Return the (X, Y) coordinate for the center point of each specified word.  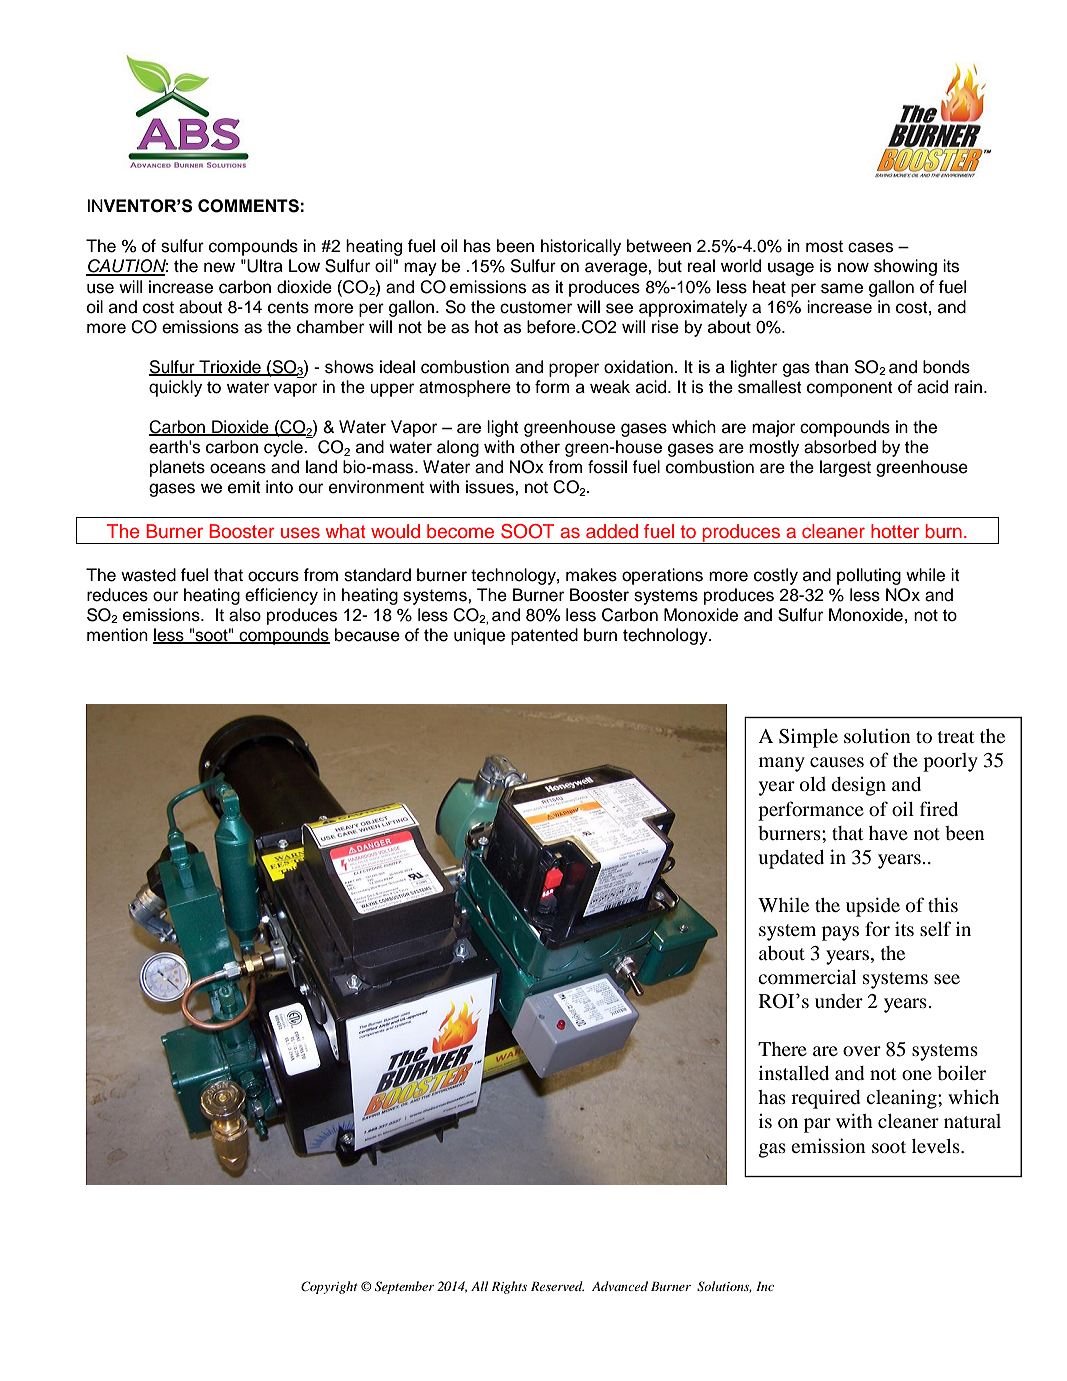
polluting (869, 576)
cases (870, 247)
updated (791, 859)
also (245, 615)
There (782, 1049)
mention (117, 635)
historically (581, 247)
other (540, 447)
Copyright (329, 1287)
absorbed (840, 447)
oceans (238, 468)
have (888, 833)
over (862, 1051)
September (404, 1287)
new (219, 267)
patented (544, 636)
